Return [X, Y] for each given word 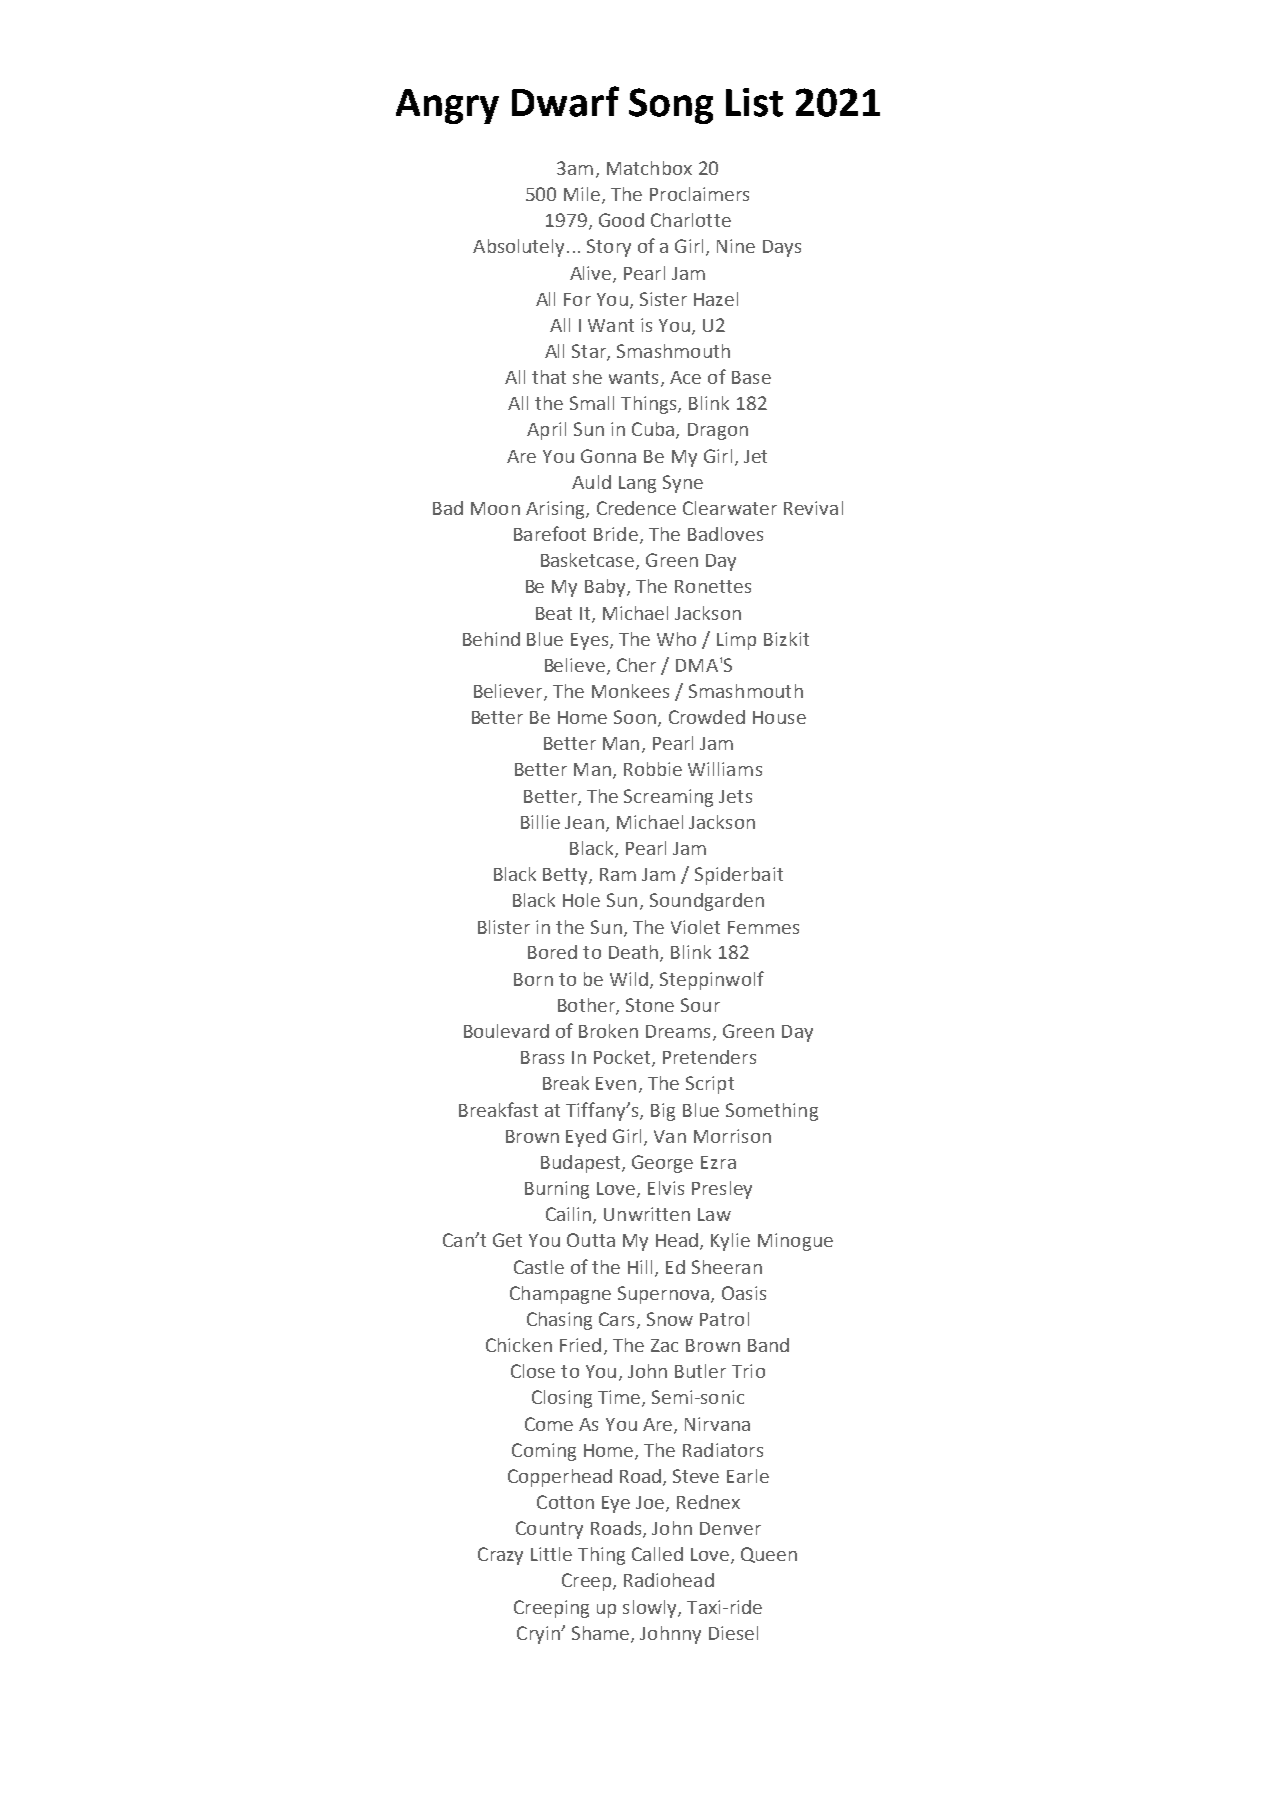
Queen [769, 1555]
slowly [651, 1609]
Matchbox [649, 168]
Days [782, 248]
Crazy [500, 1556]
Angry [447, 106]
